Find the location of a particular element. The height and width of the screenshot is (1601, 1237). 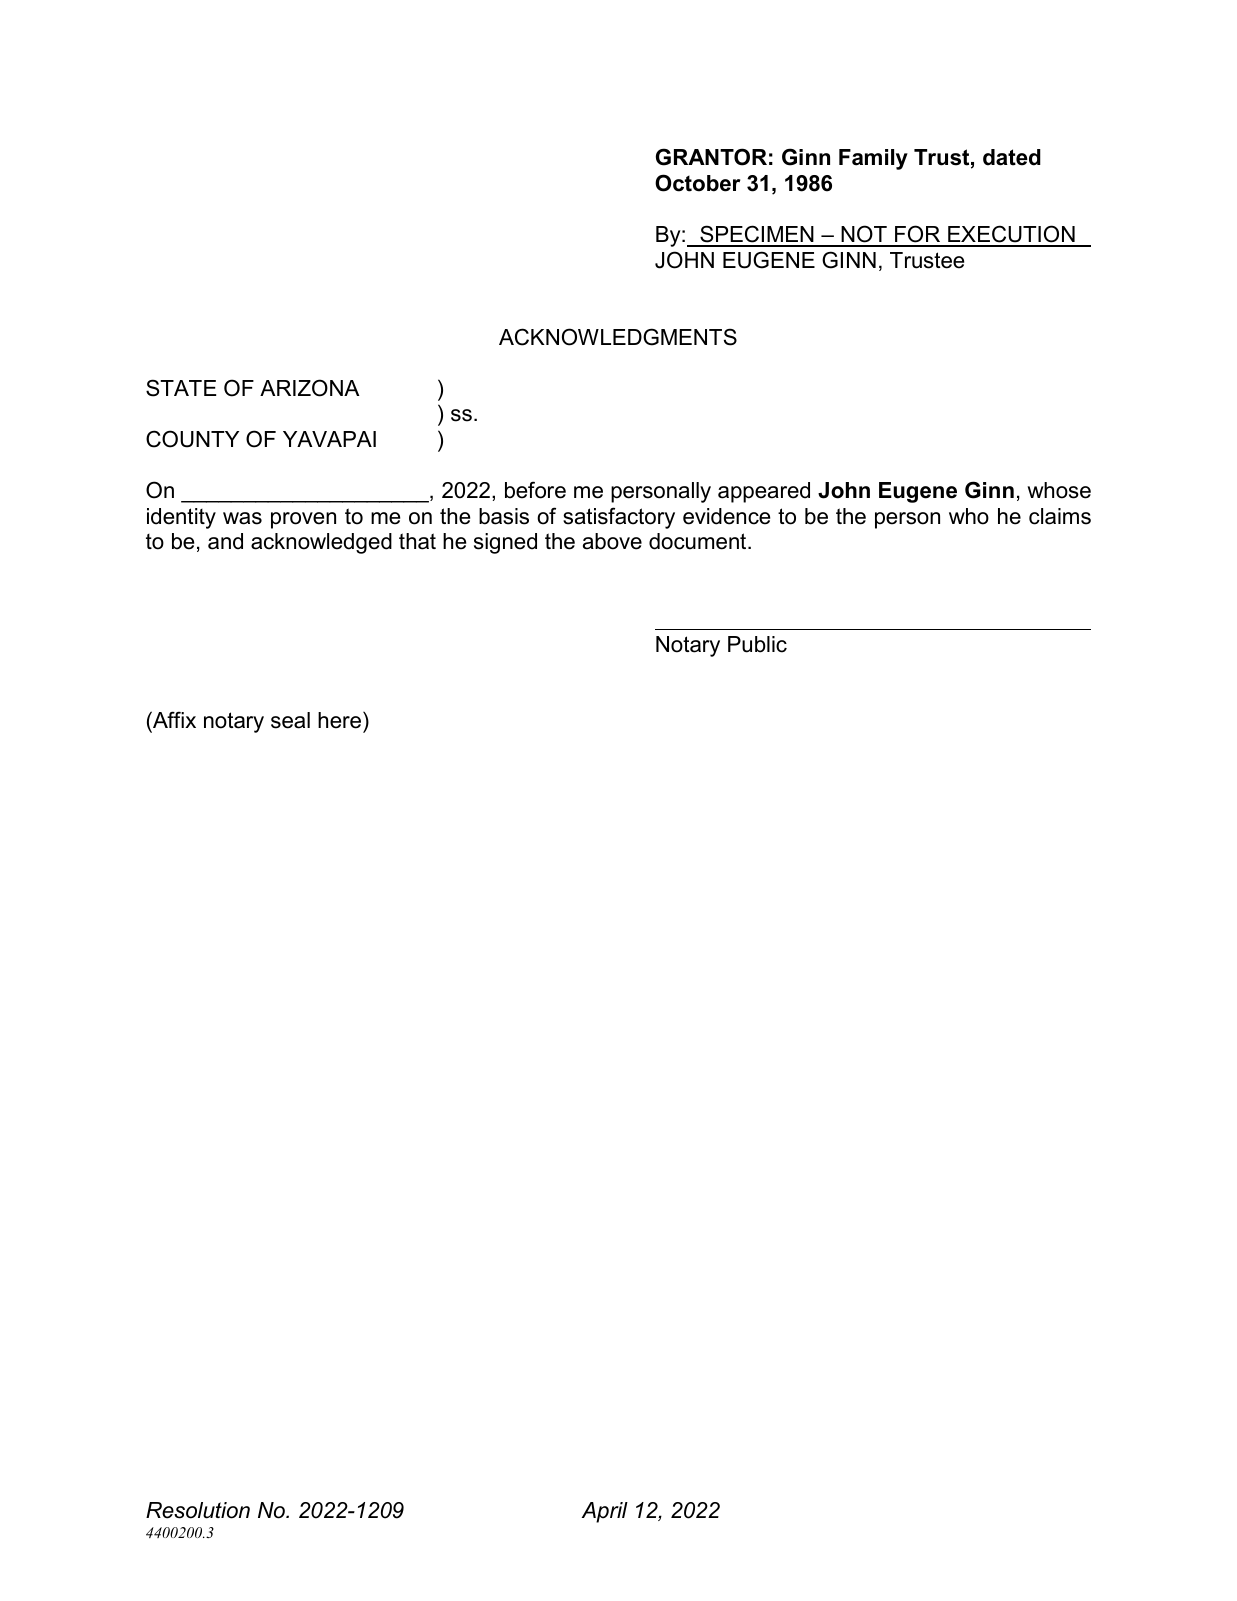

EXECUTION is located at coordinates (1011, 235).
